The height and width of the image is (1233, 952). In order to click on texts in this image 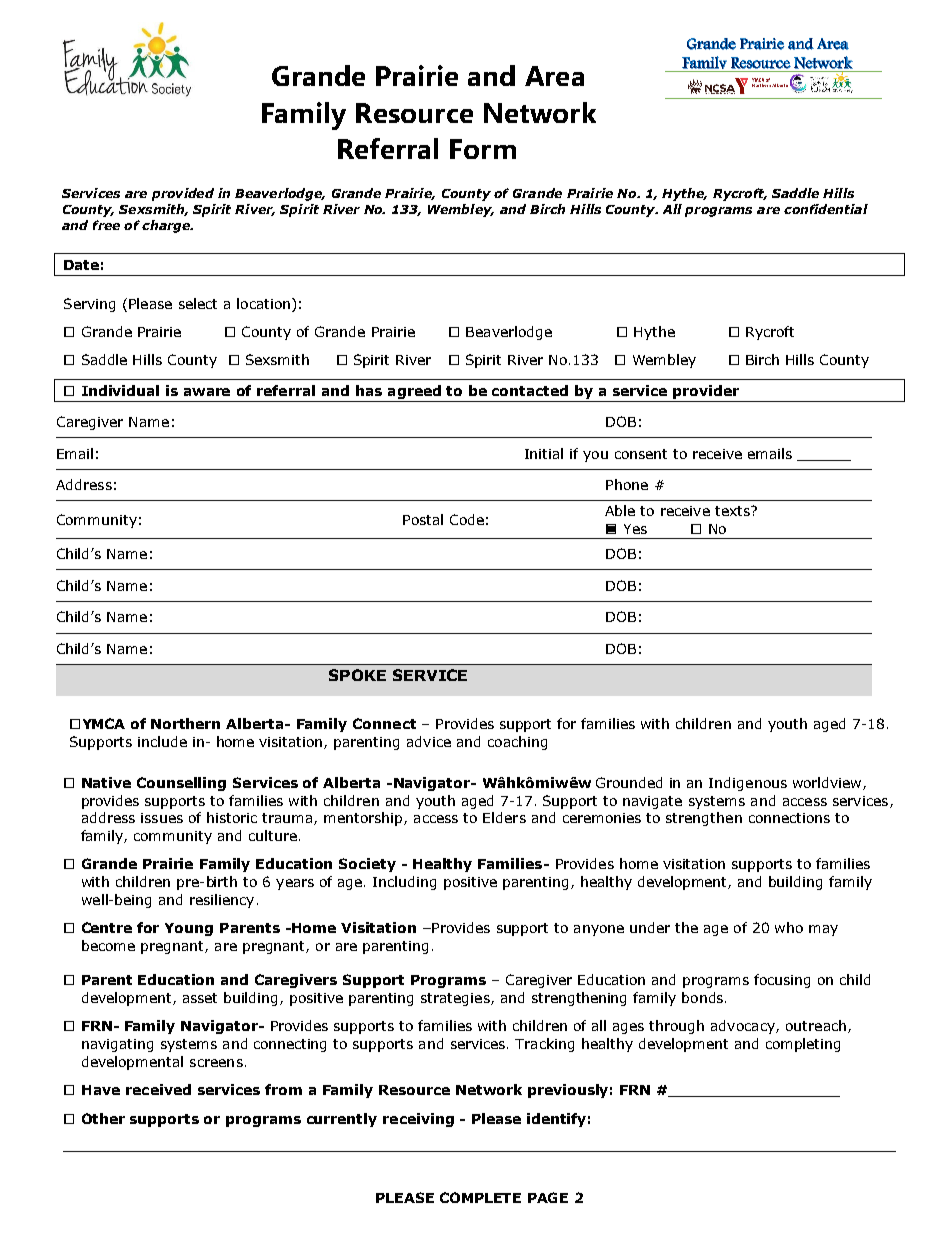, I will do `click(733, 511)`.
